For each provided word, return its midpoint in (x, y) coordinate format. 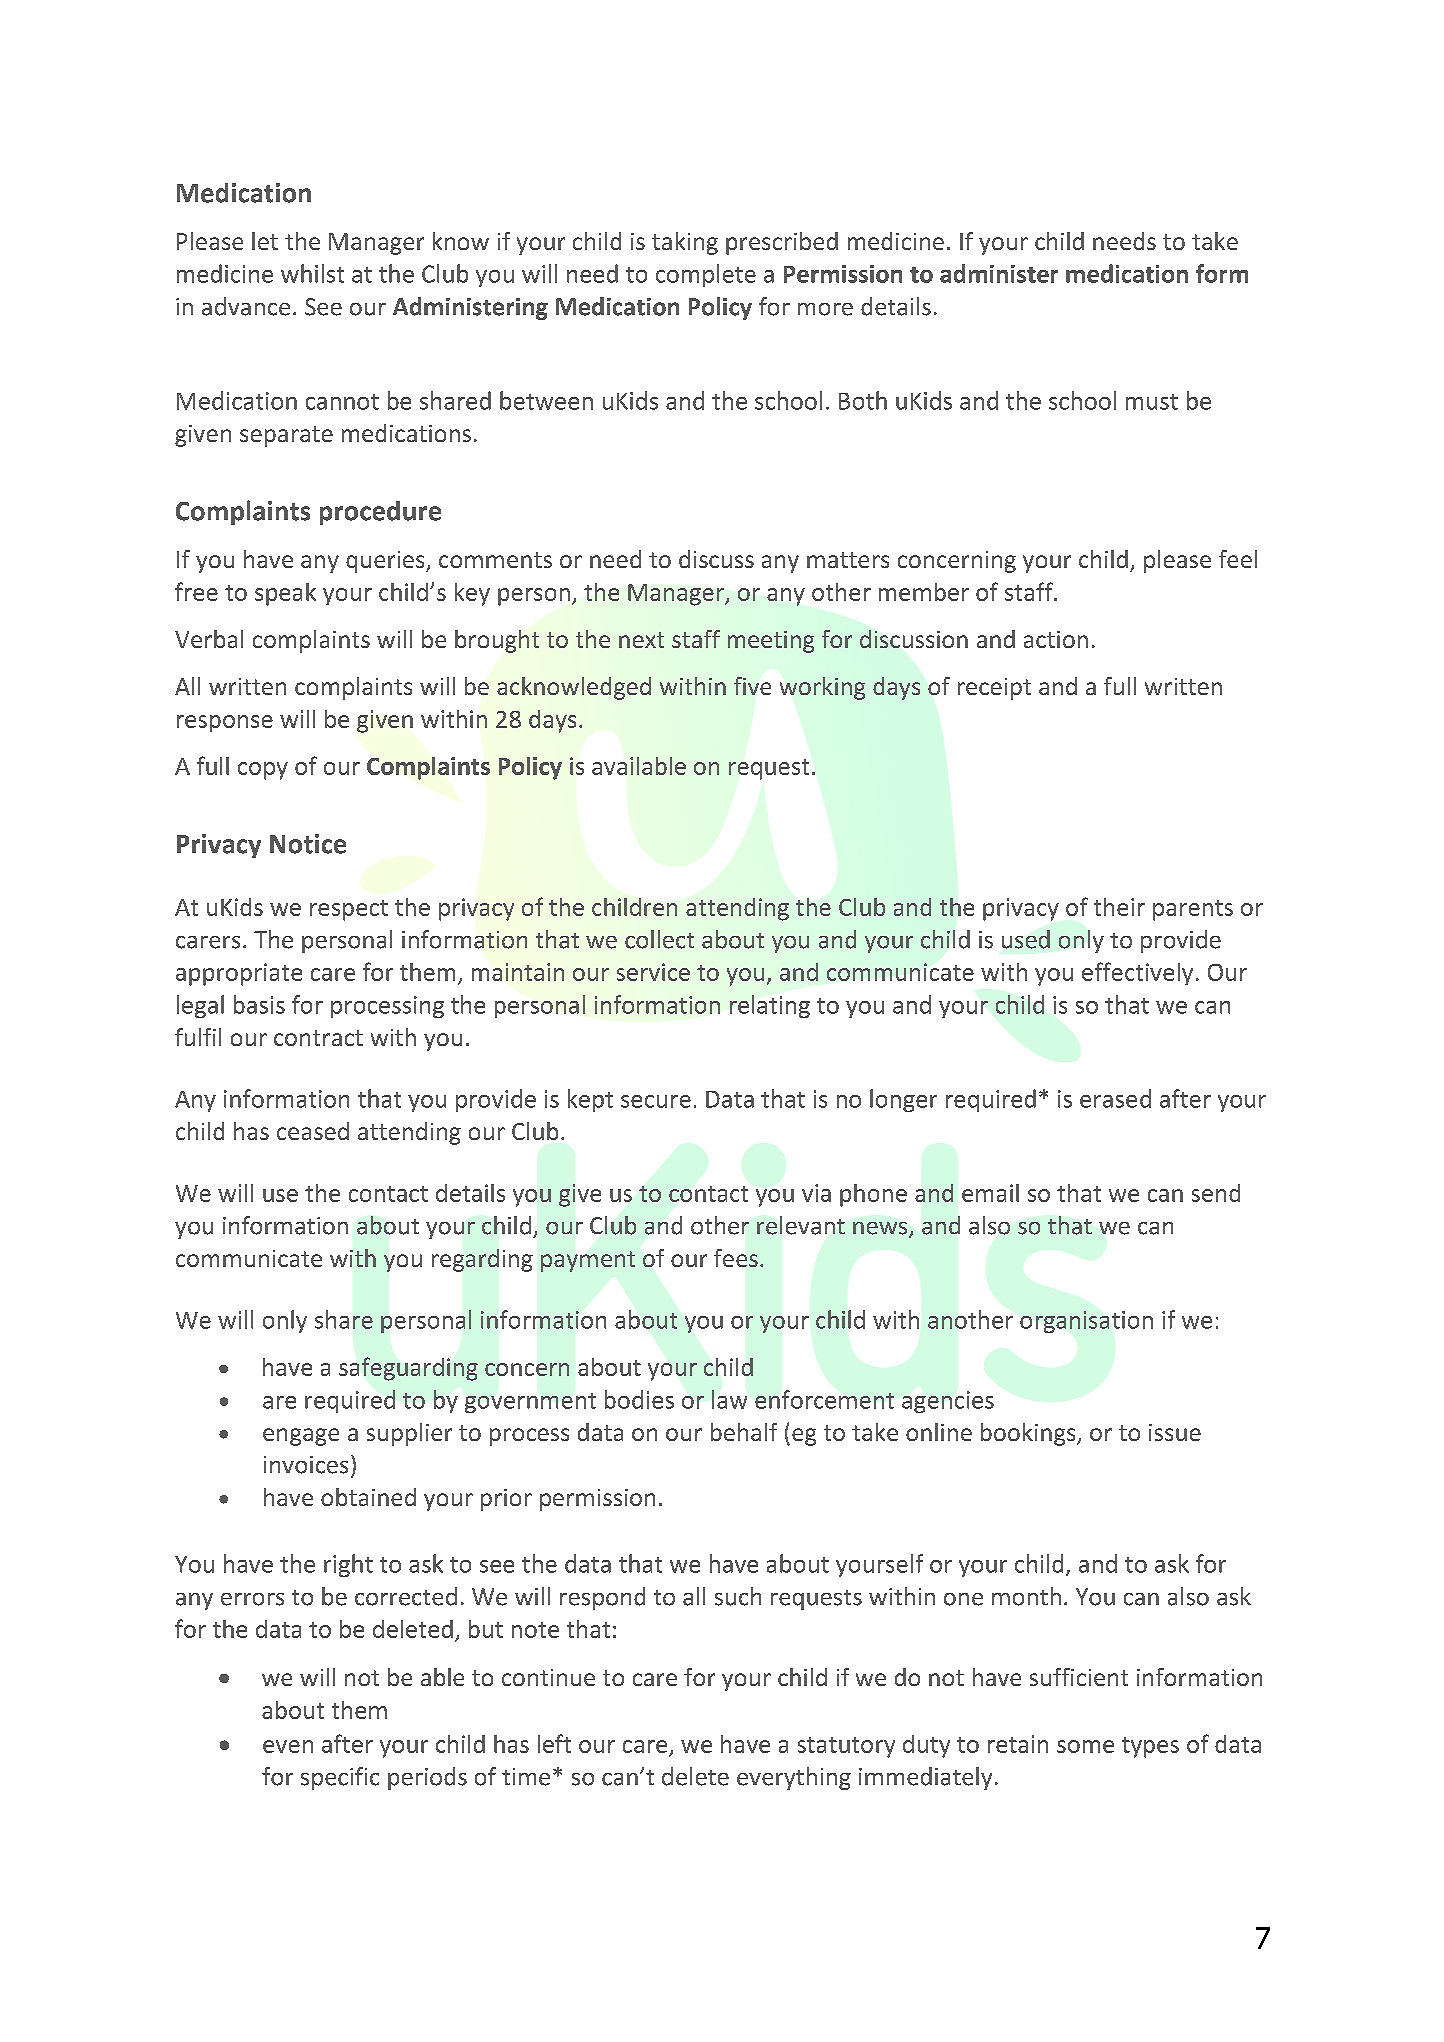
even (288, 1746)
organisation (1086, 1322)
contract (318, 1038)
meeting (771, 642)
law (729, 1399)
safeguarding (408, 1369)
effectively (1137, 973)
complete (706, 275)
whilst (312, 273)
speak (285, 594)
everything (794, 1778)
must (1152, 402)
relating (770, 1006)
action (1056, 639)
